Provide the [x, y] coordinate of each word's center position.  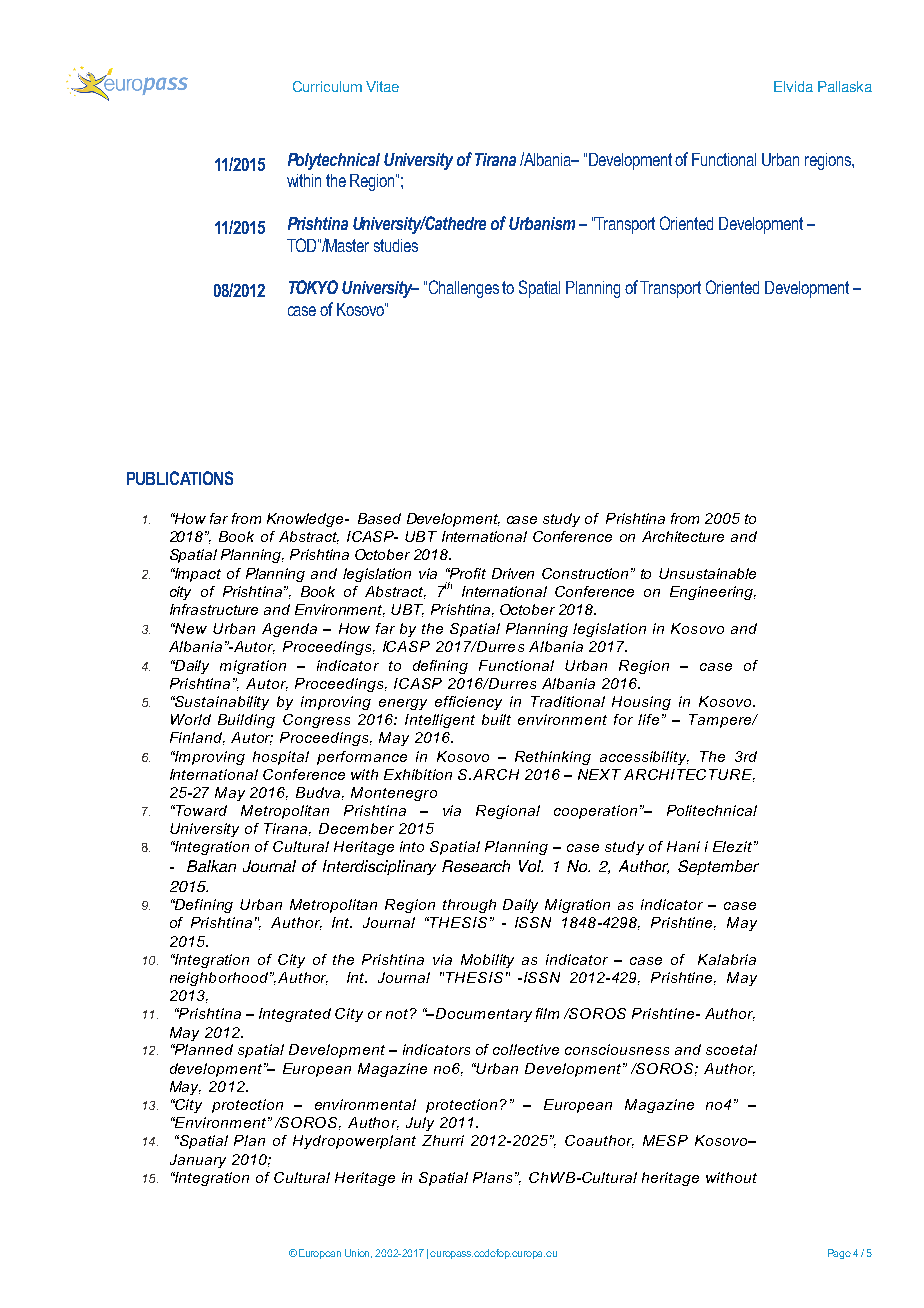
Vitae [382, 86]
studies [396, 245]
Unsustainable [707, 573]
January [198, 1161]
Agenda [289, 630]
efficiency [468, 703]
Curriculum [327, 86]
